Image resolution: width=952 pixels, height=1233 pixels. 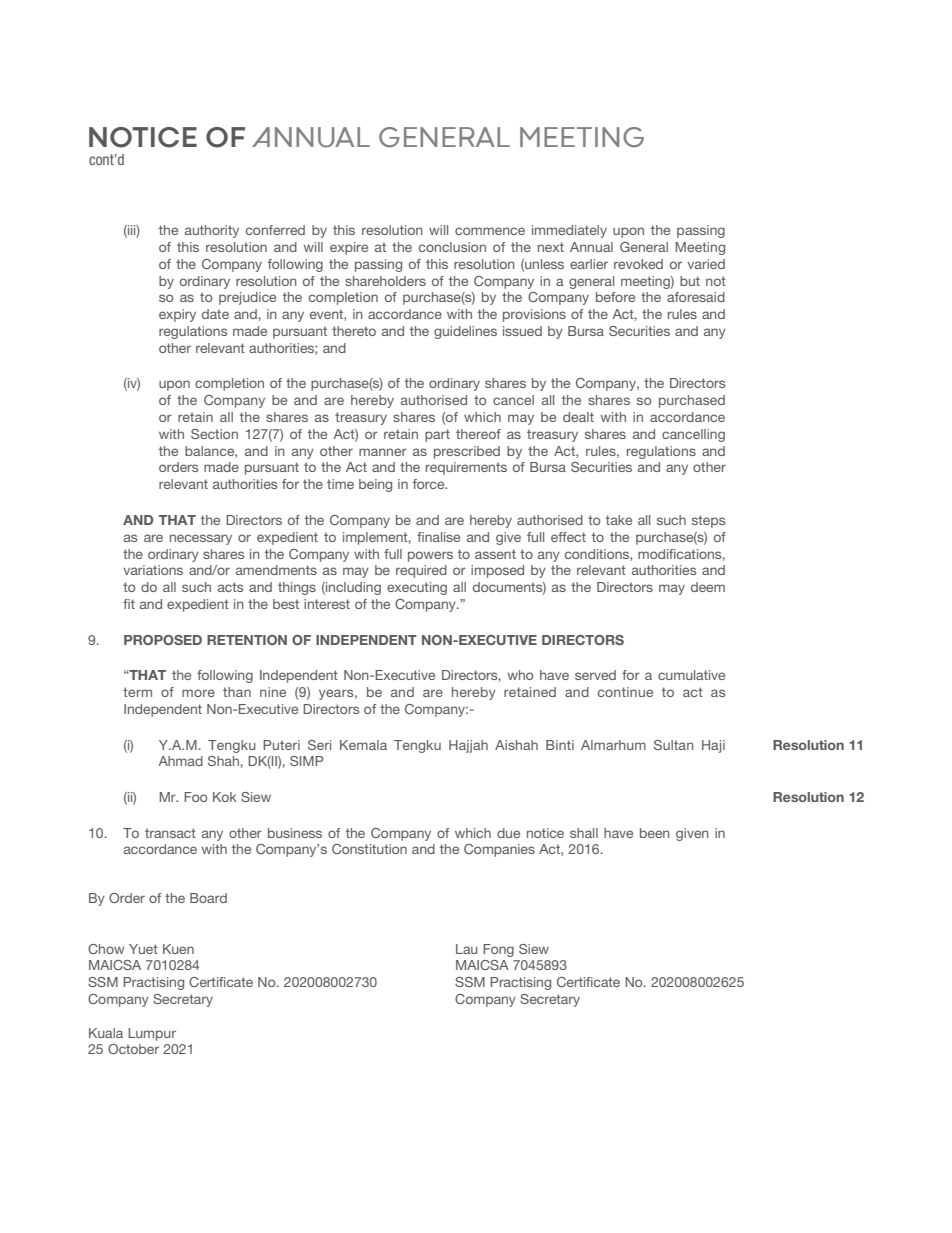 What do you see at coordinates (212, 231) in the screenshot?
I see `authority` at bounding box center [212, 231].
